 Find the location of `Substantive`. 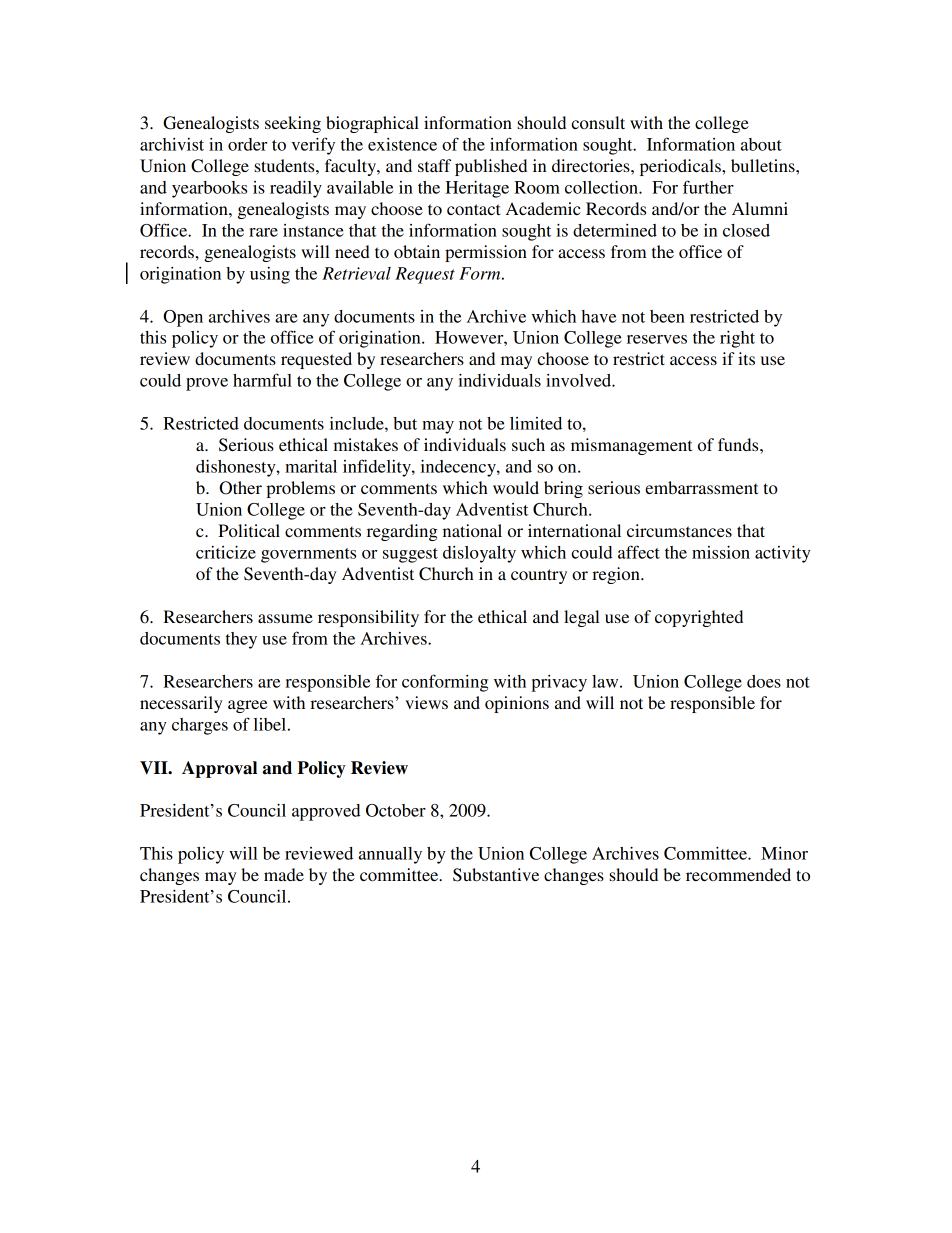

Substantive is located at coordinates (496, 875).
